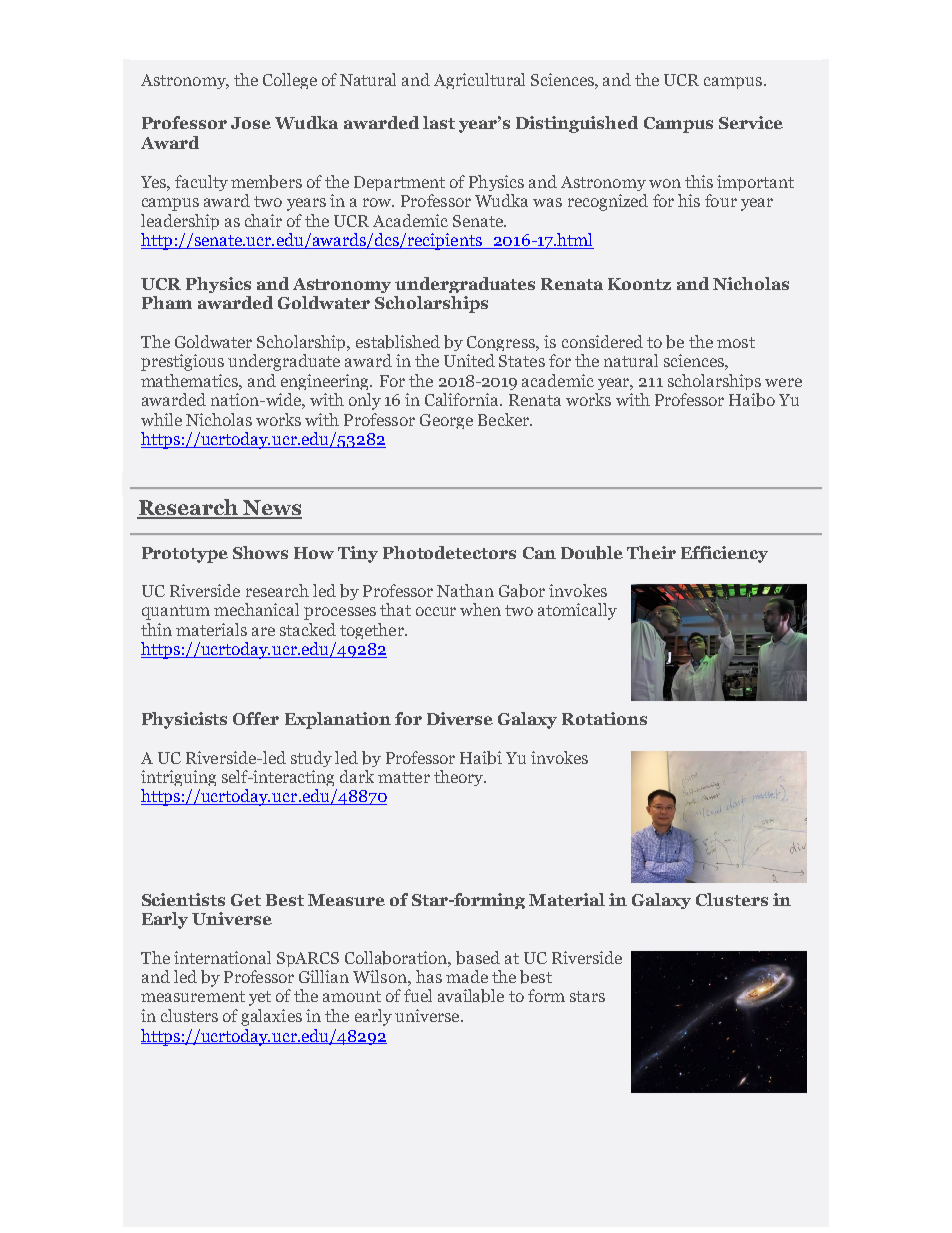  I want to click on Congress, so click(502, 343).
